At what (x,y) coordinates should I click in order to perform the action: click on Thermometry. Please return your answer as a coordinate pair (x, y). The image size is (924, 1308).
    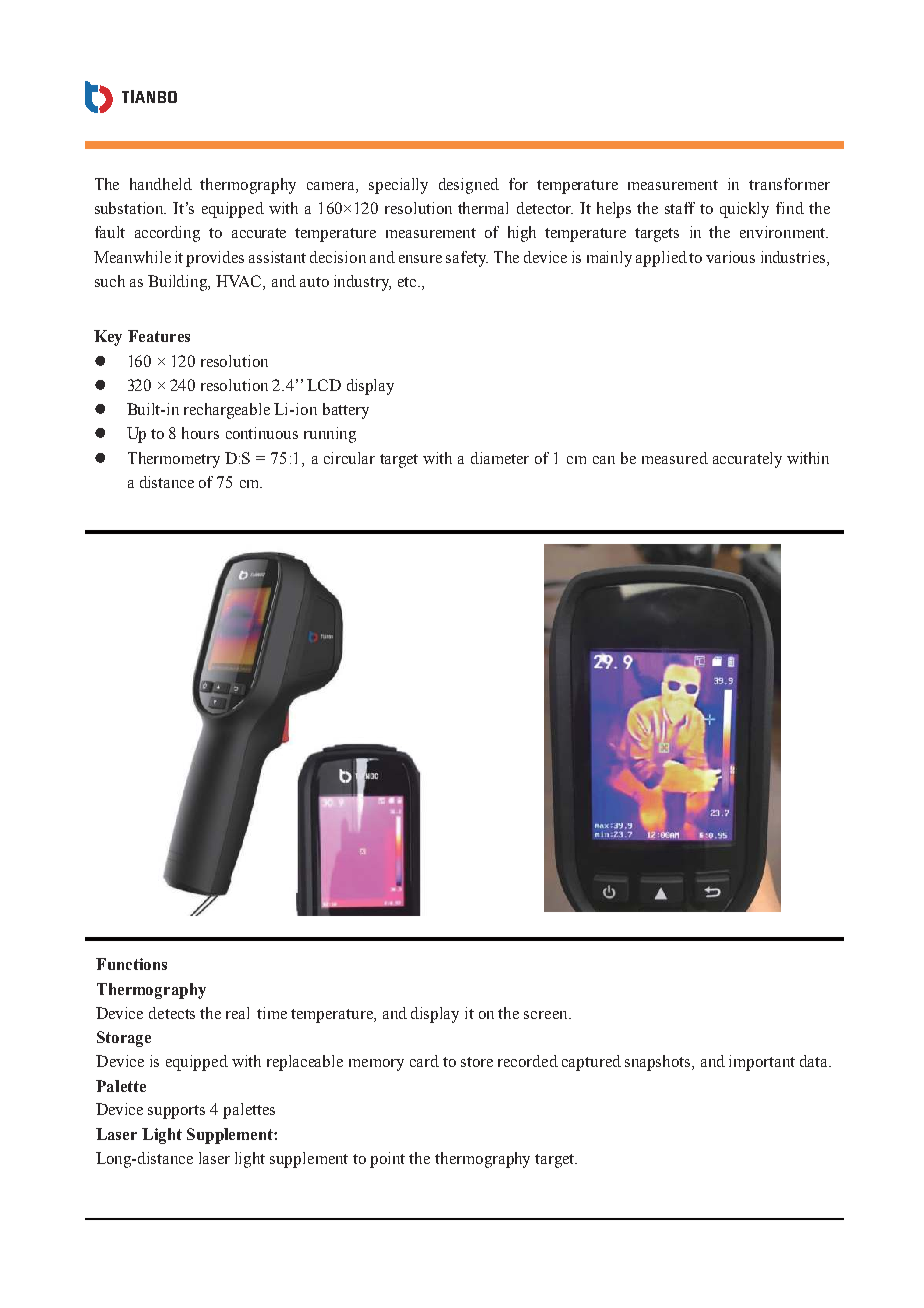
    Looking at the image, I should click on (174, 460).
